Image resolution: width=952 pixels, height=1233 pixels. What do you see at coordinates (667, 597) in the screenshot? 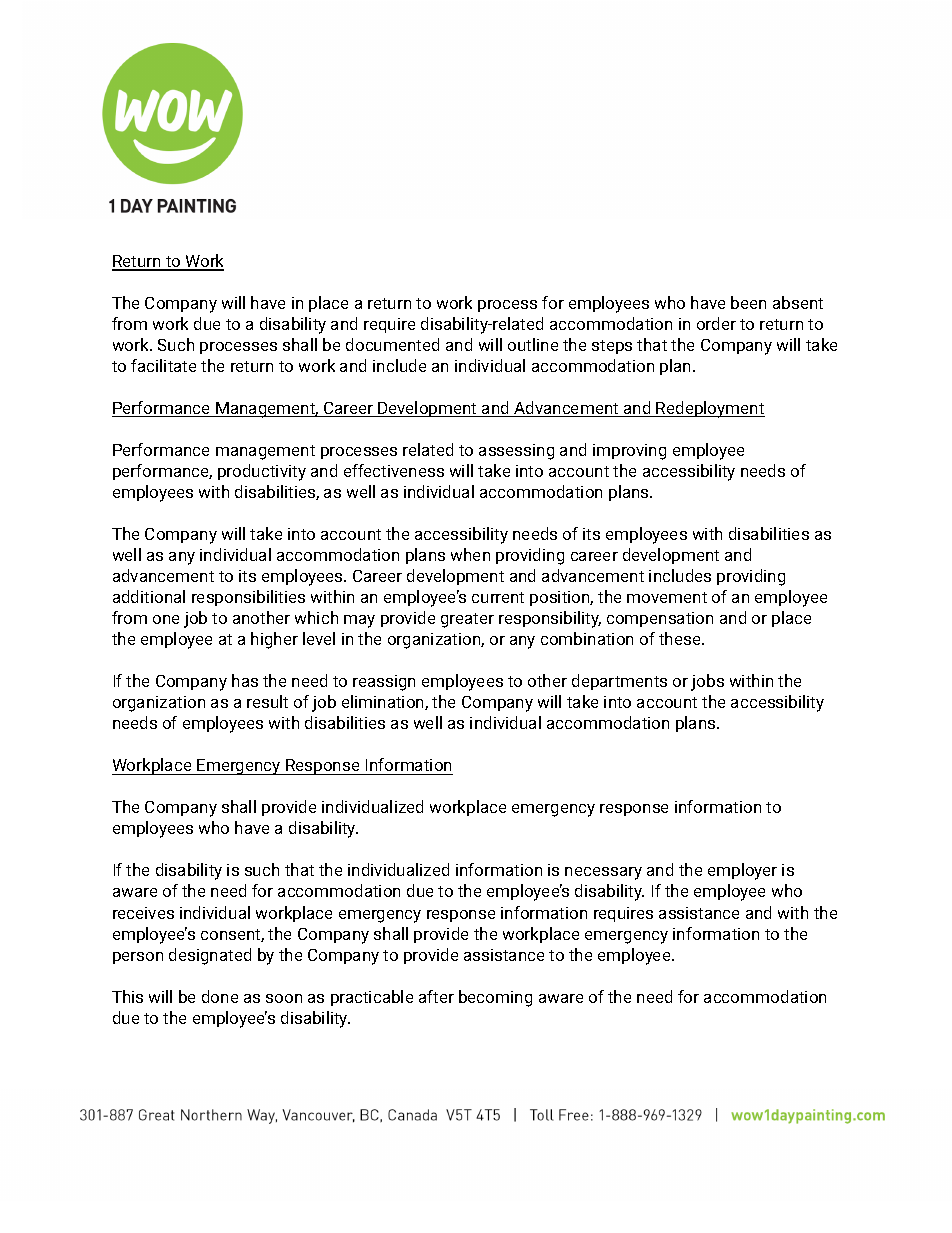
I see `movement` at bounding box center [667, 597].
